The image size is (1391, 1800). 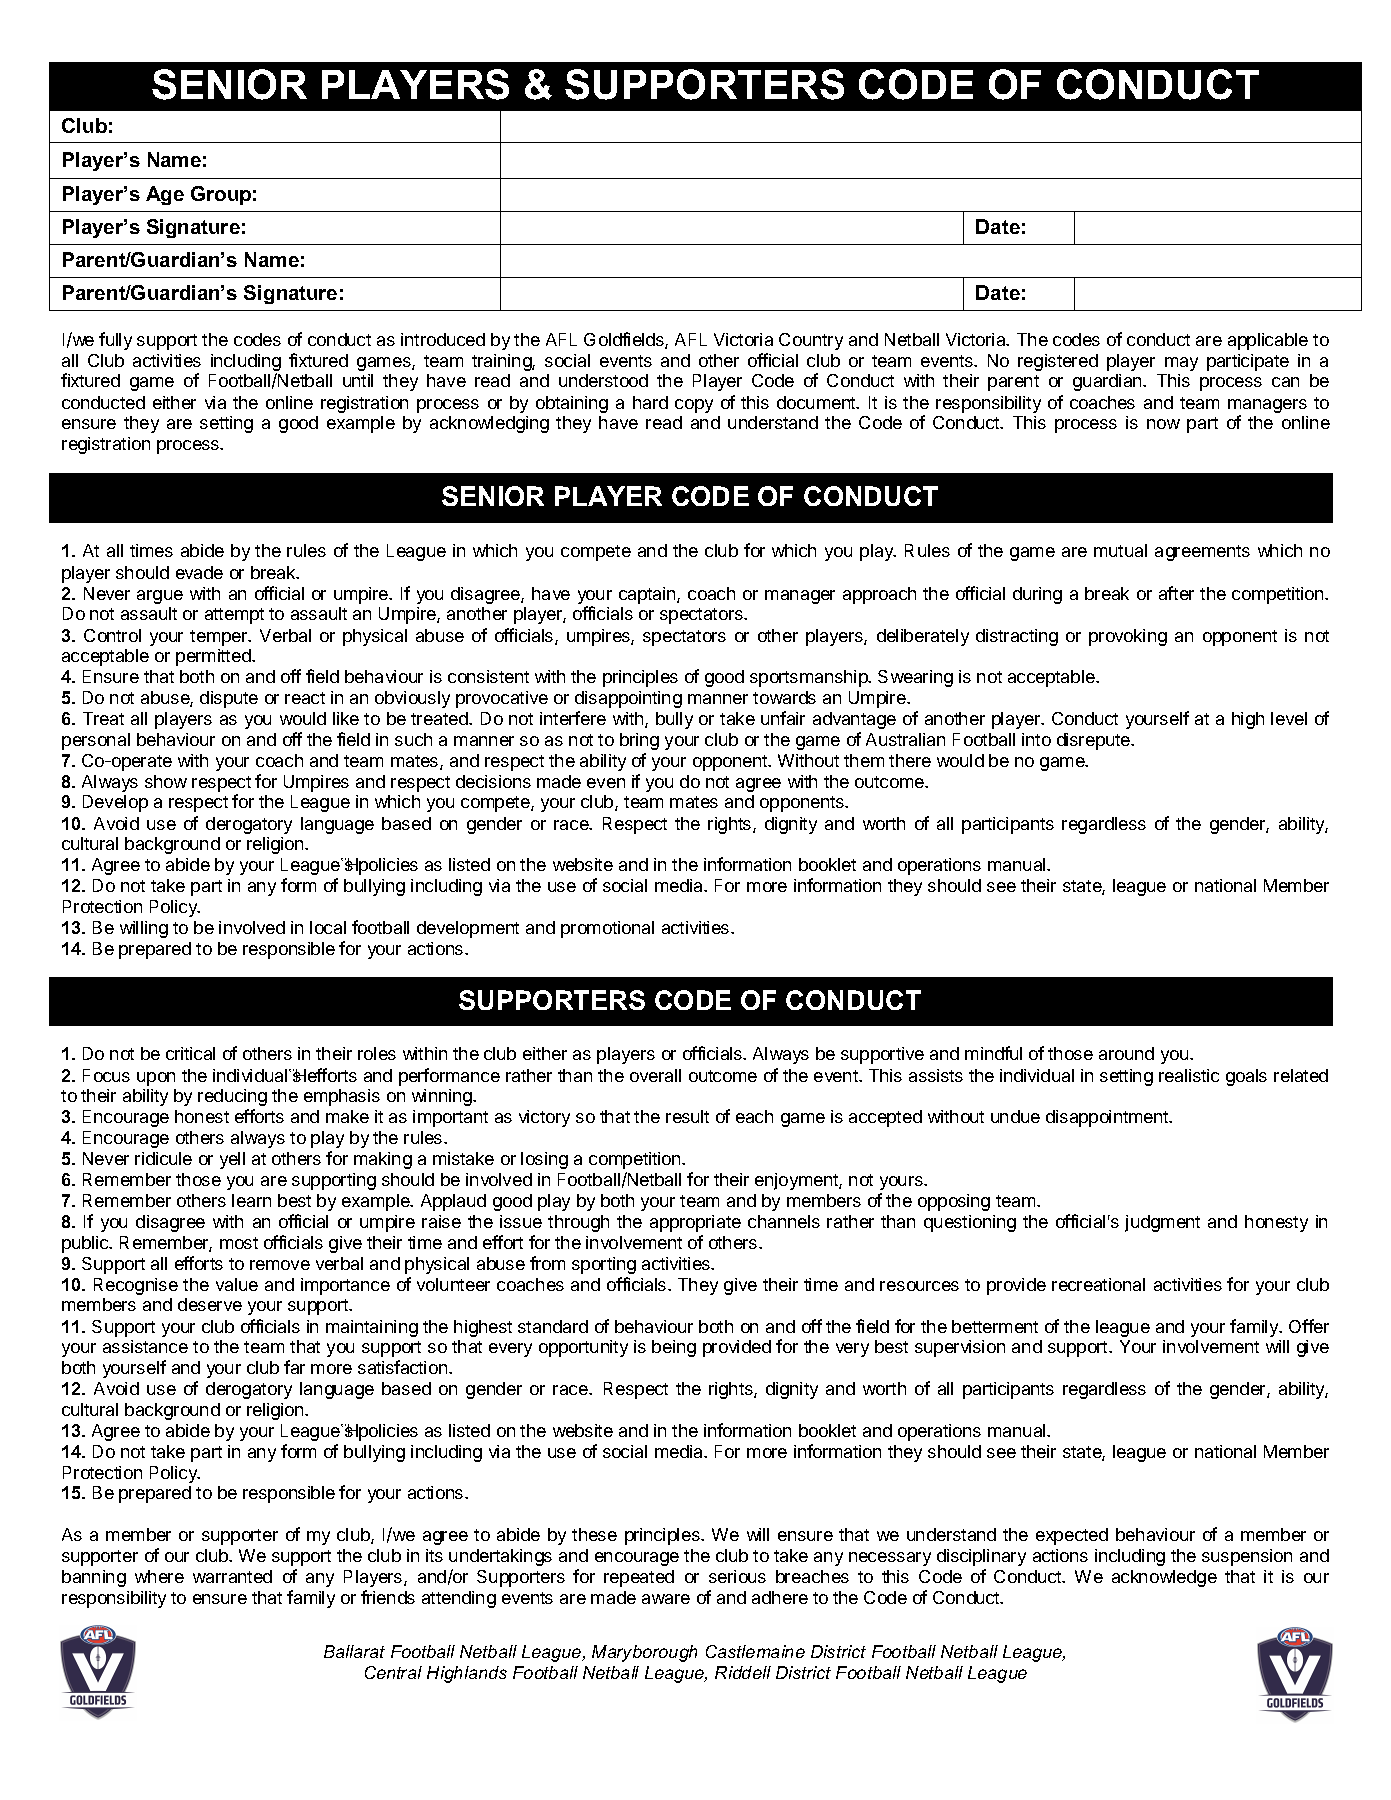 What do you see at coordinates (358, 380) in the screenshot?
I see `until` at bounding box center [358, 380].
